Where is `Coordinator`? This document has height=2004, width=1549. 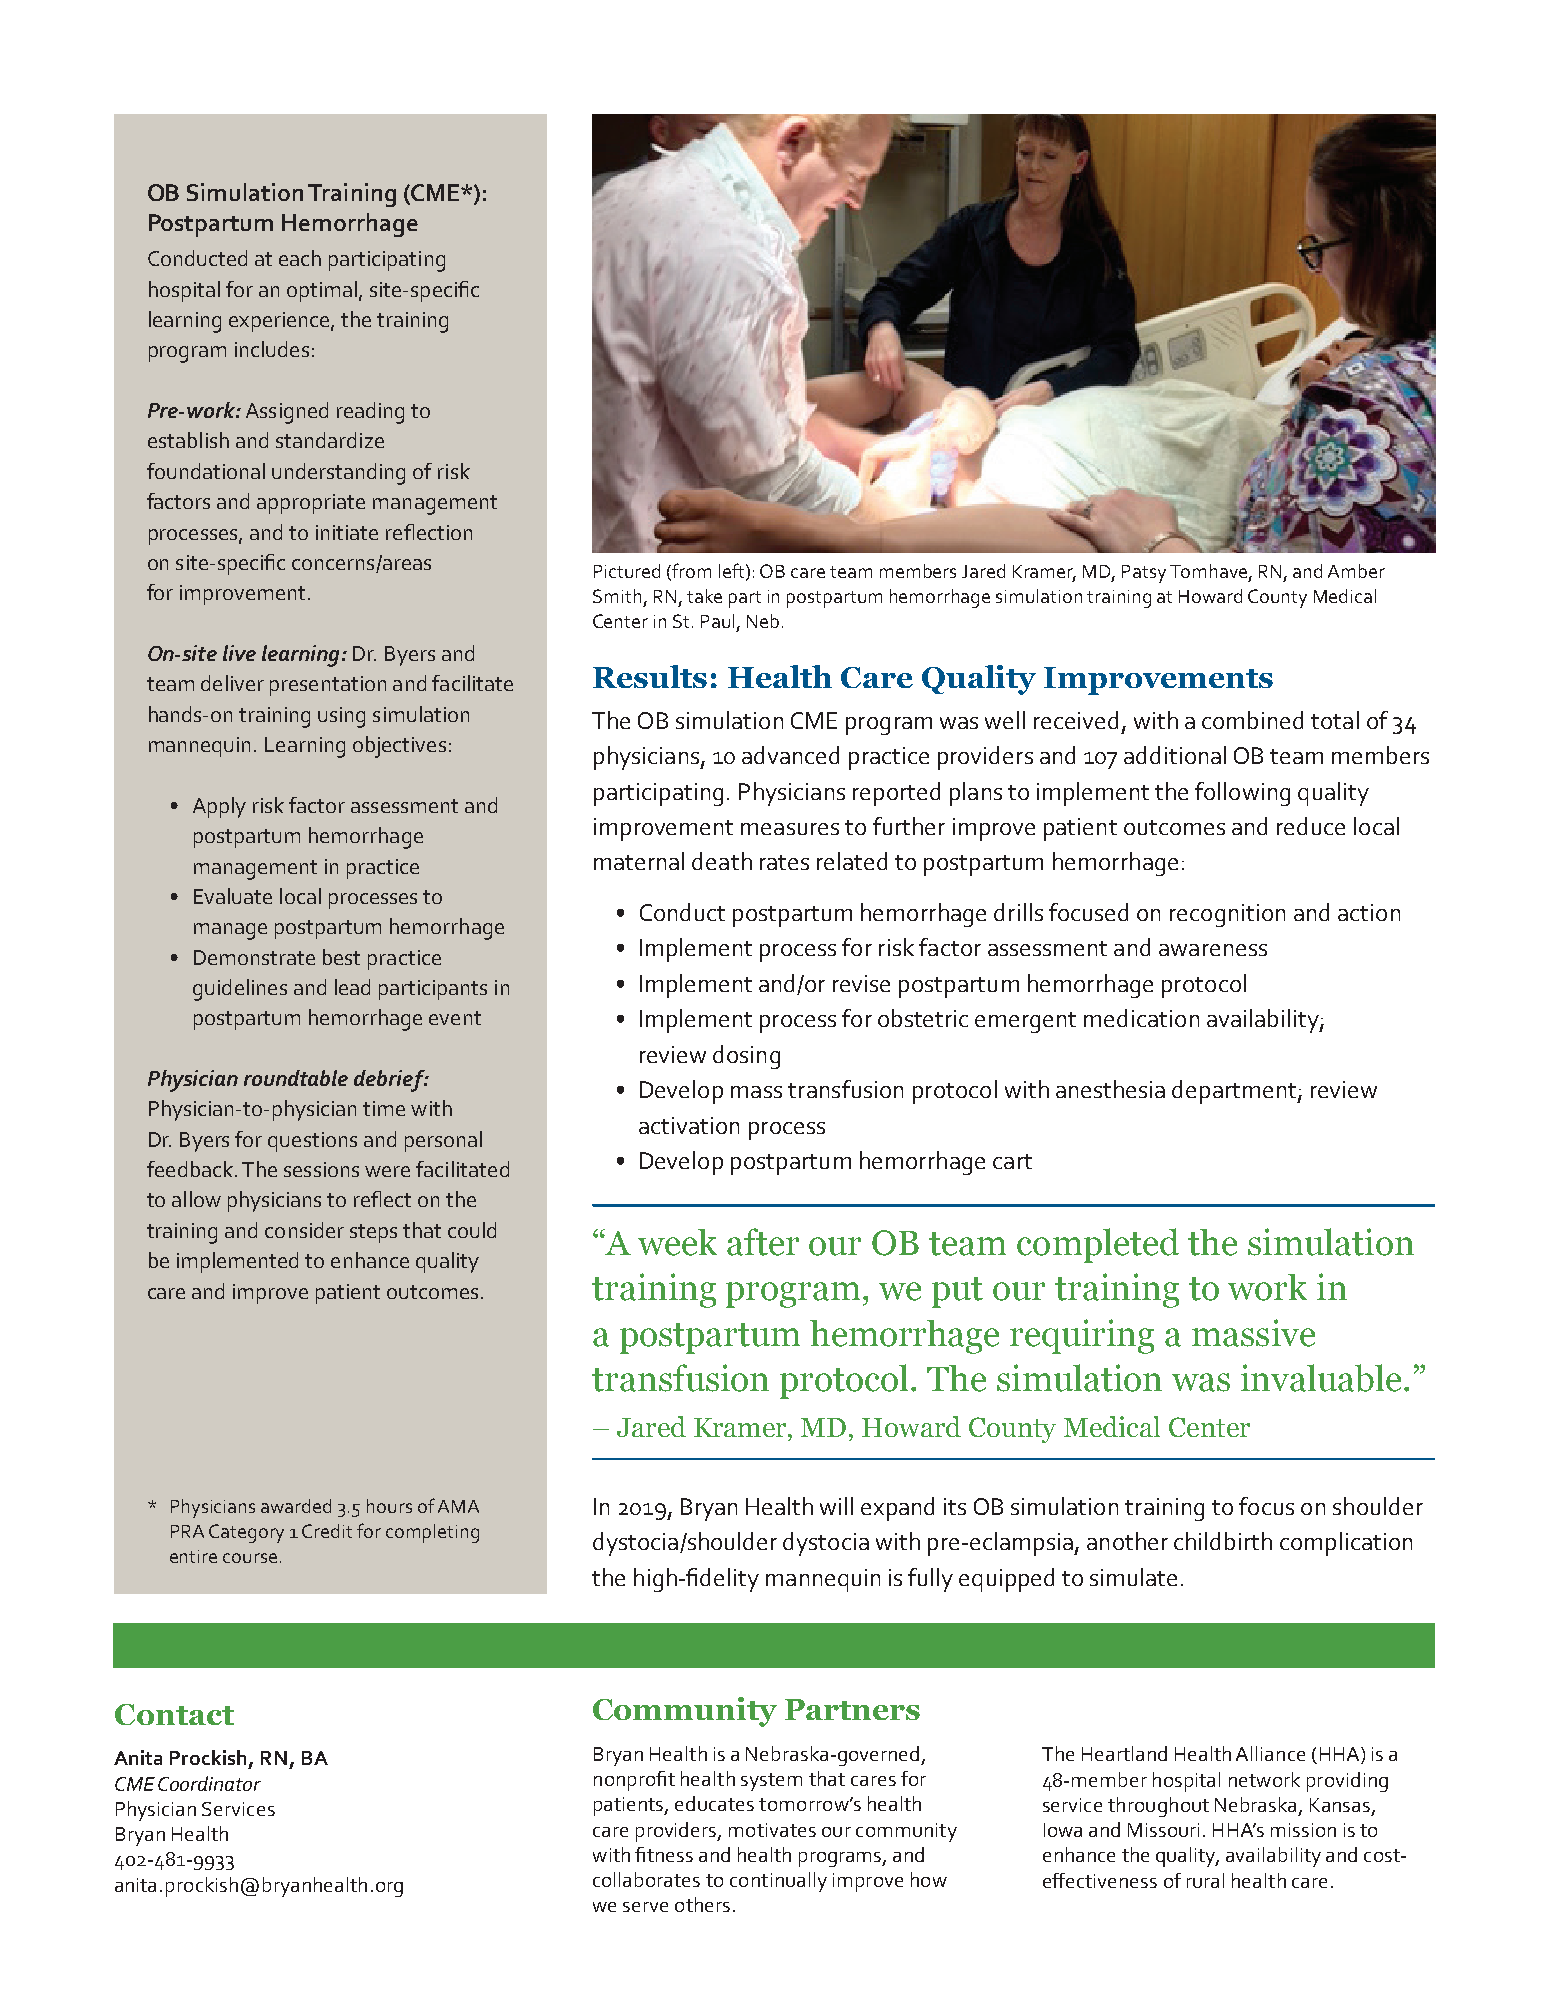
Coordinator is located at coordinates (209, 1783).
